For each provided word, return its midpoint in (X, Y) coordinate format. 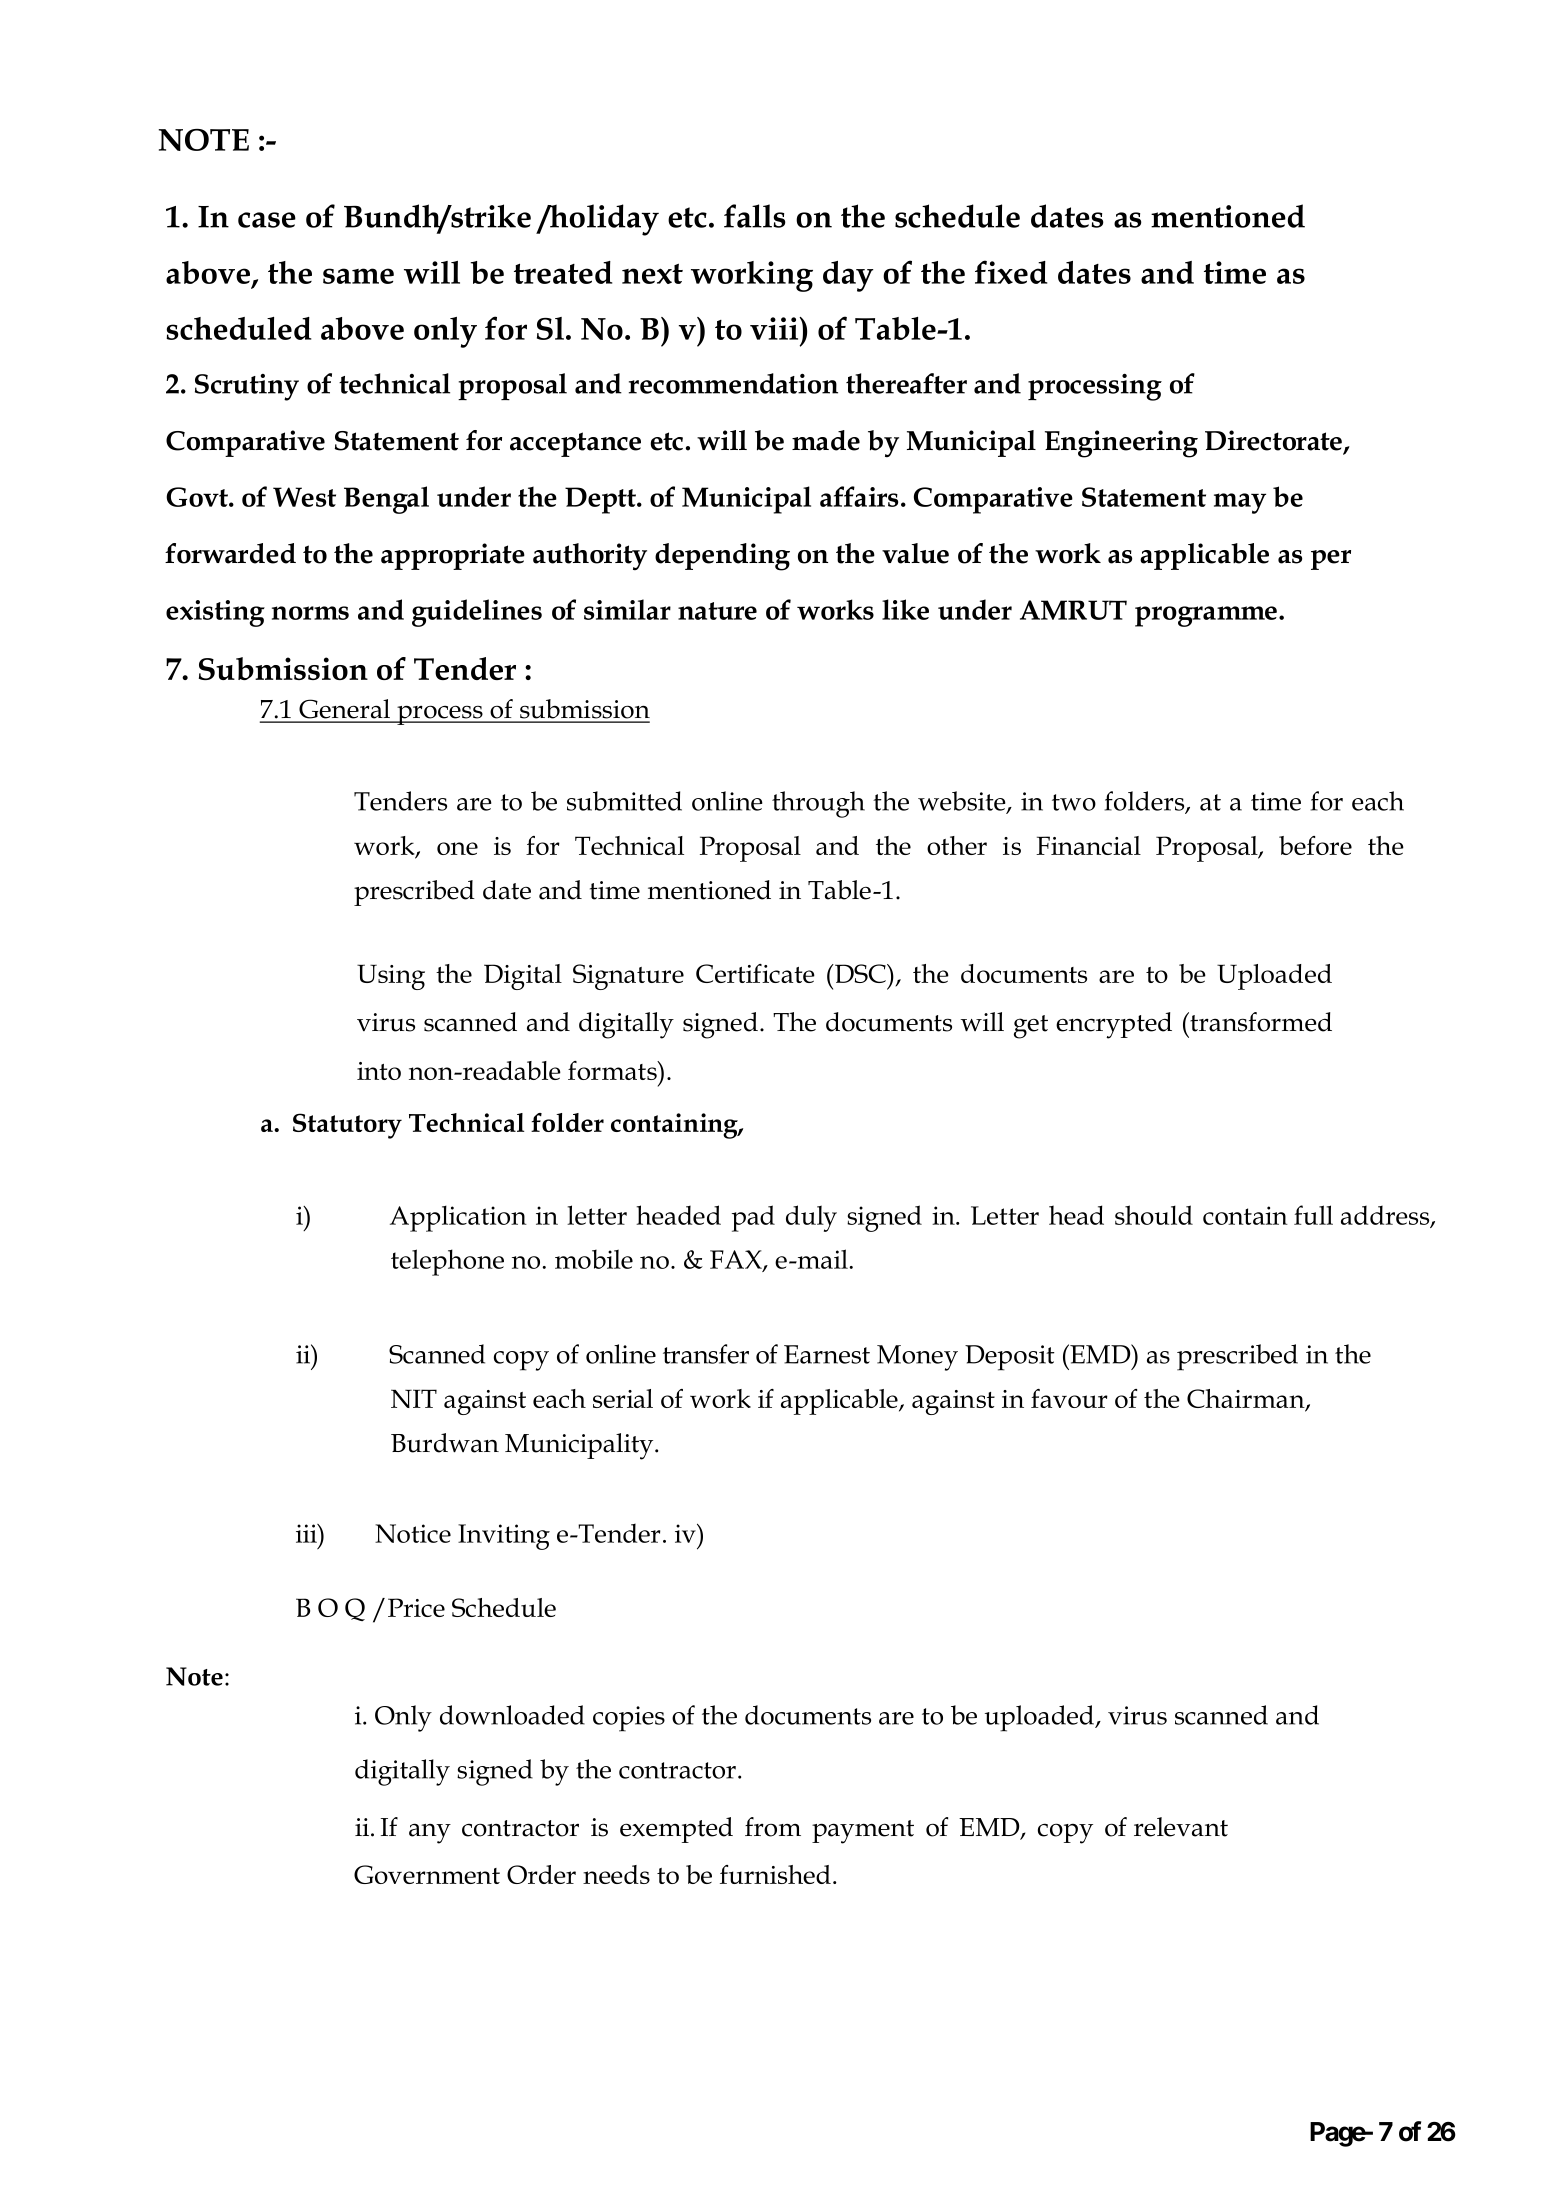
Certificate (755, 973)
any (430, 1833)
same (358, 276)
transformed (1260, 1022)
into (379, 1071)
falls (755, 216)
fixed (1011, 272)
